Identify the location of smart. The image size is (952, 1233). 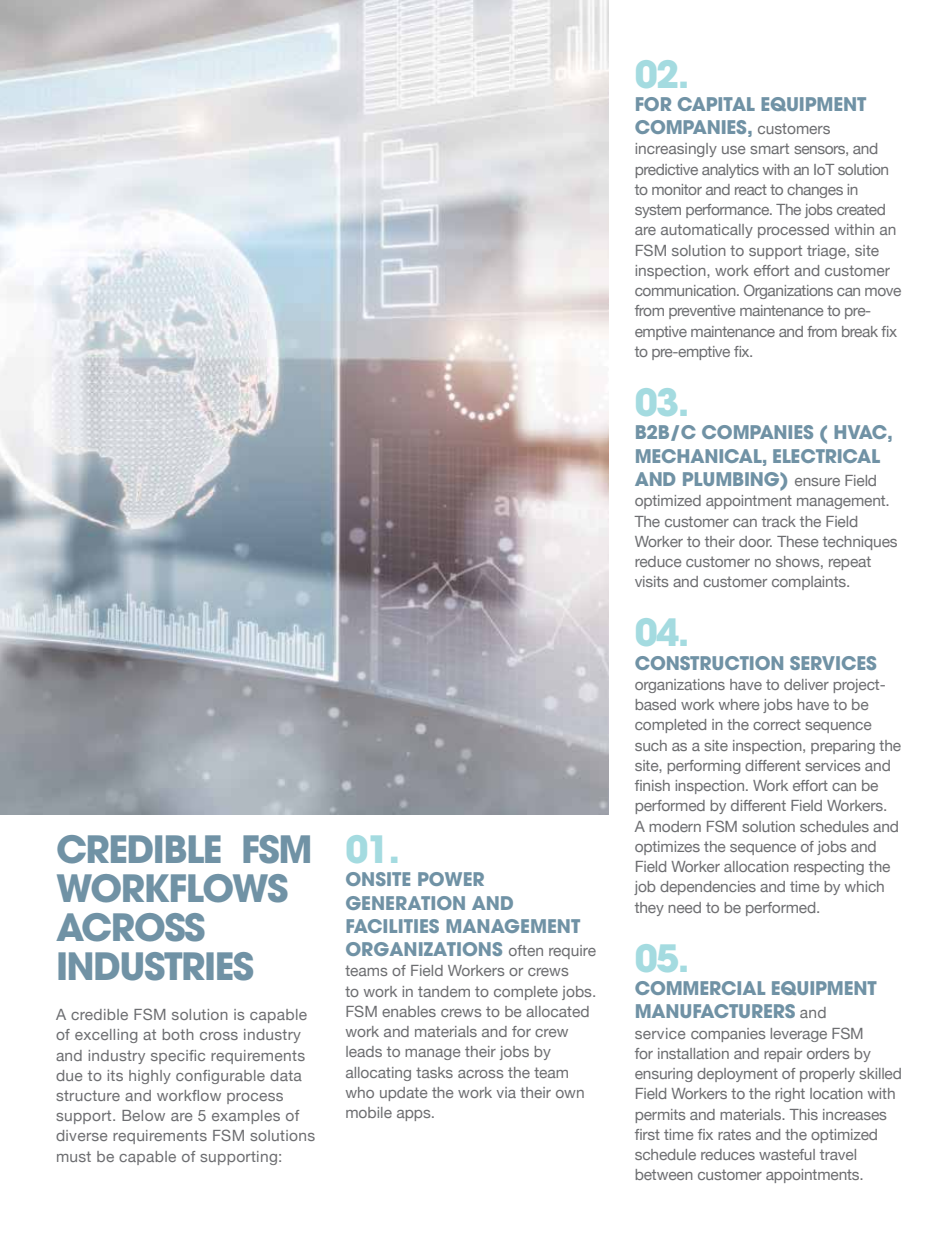
(769, 148).
